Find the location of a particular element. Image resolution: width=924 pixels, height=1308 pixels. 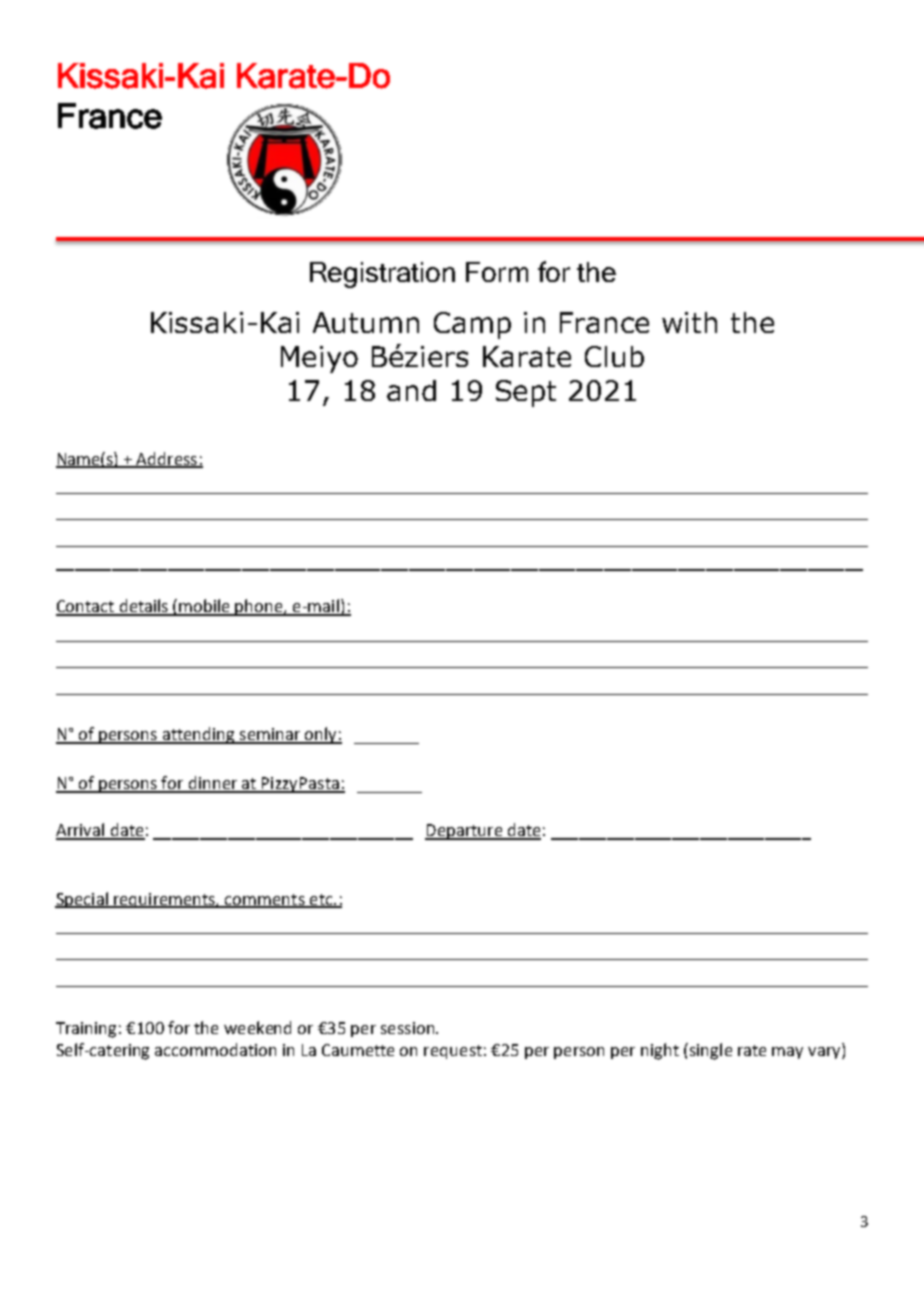

Autumn is located at coordinates (366, 322).
